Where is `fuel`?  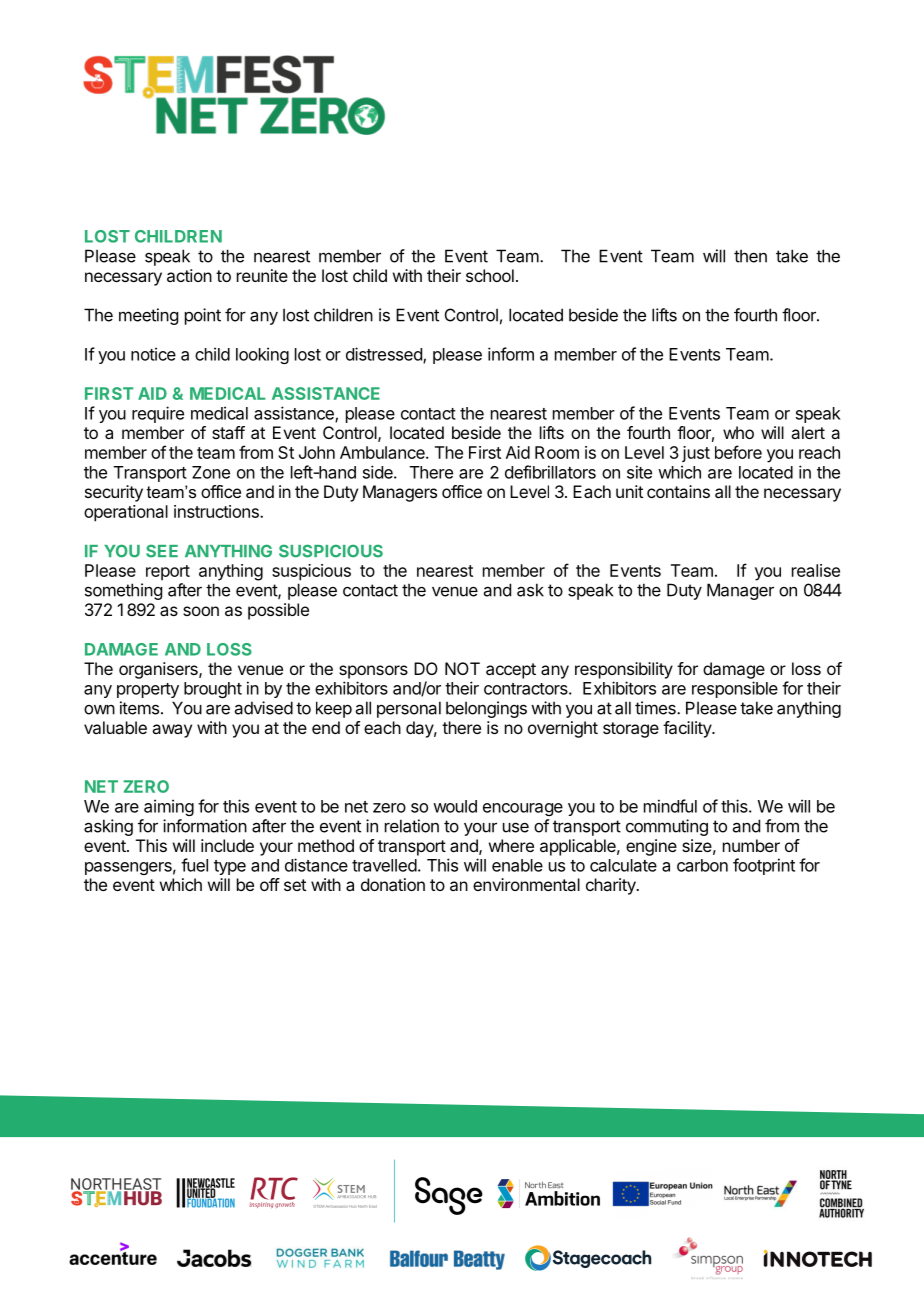 fuel is located at coordinates (194, 865).
